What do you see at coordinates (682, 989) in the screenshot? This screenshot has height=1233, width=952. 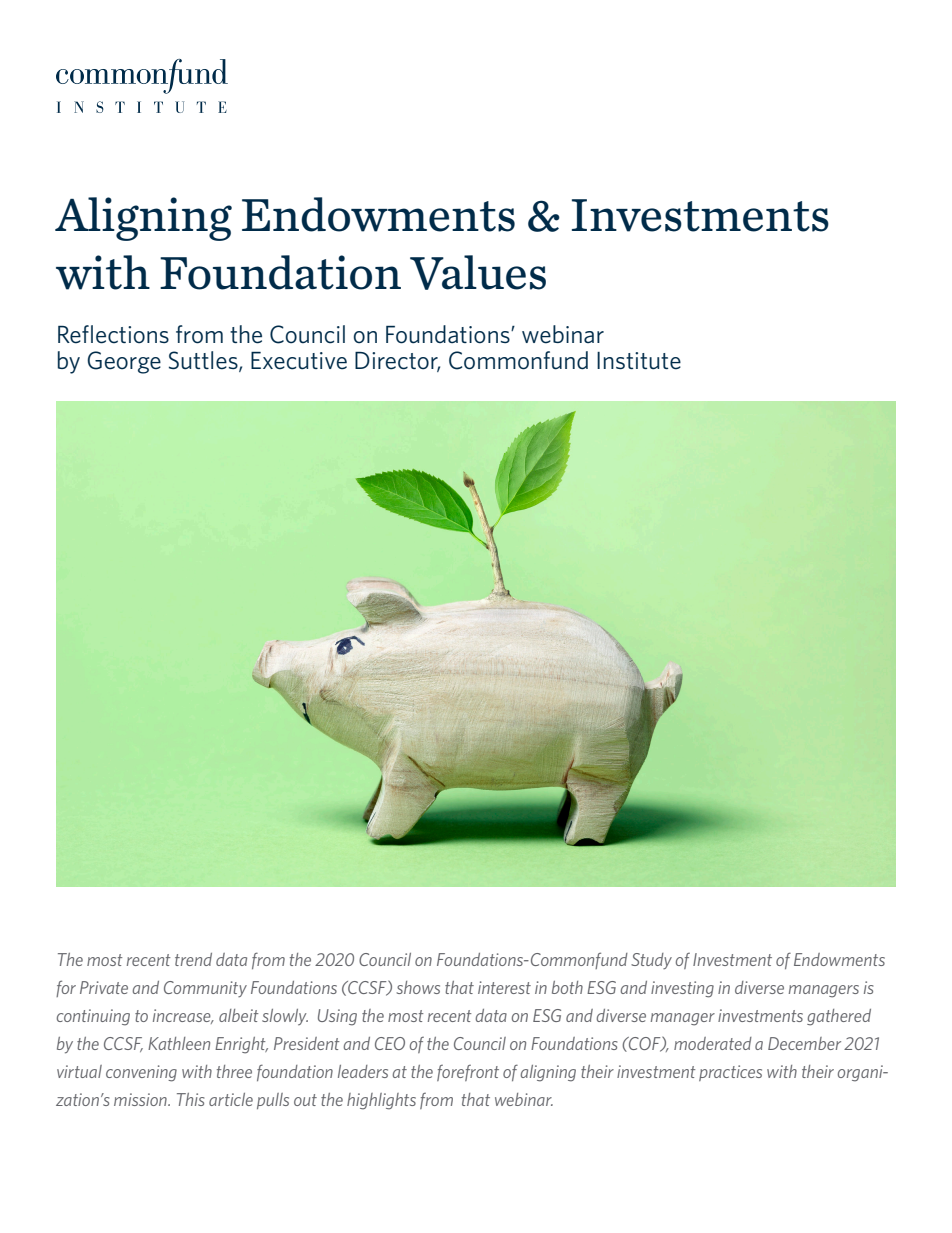 I see `investing` at bounding box center [682, 989].
